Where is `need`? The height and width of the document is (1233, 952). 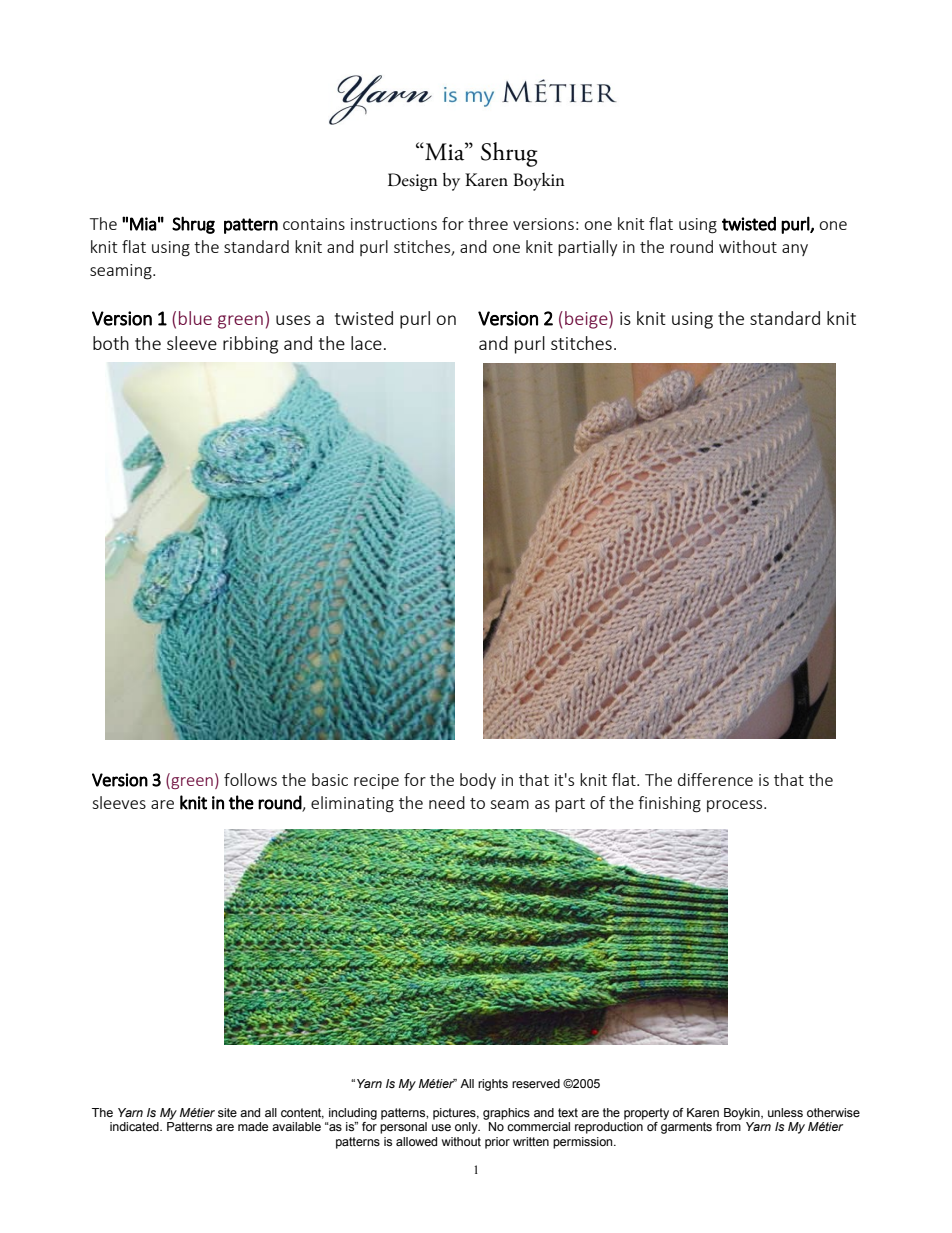
need is located at coordinates (447, 802).
